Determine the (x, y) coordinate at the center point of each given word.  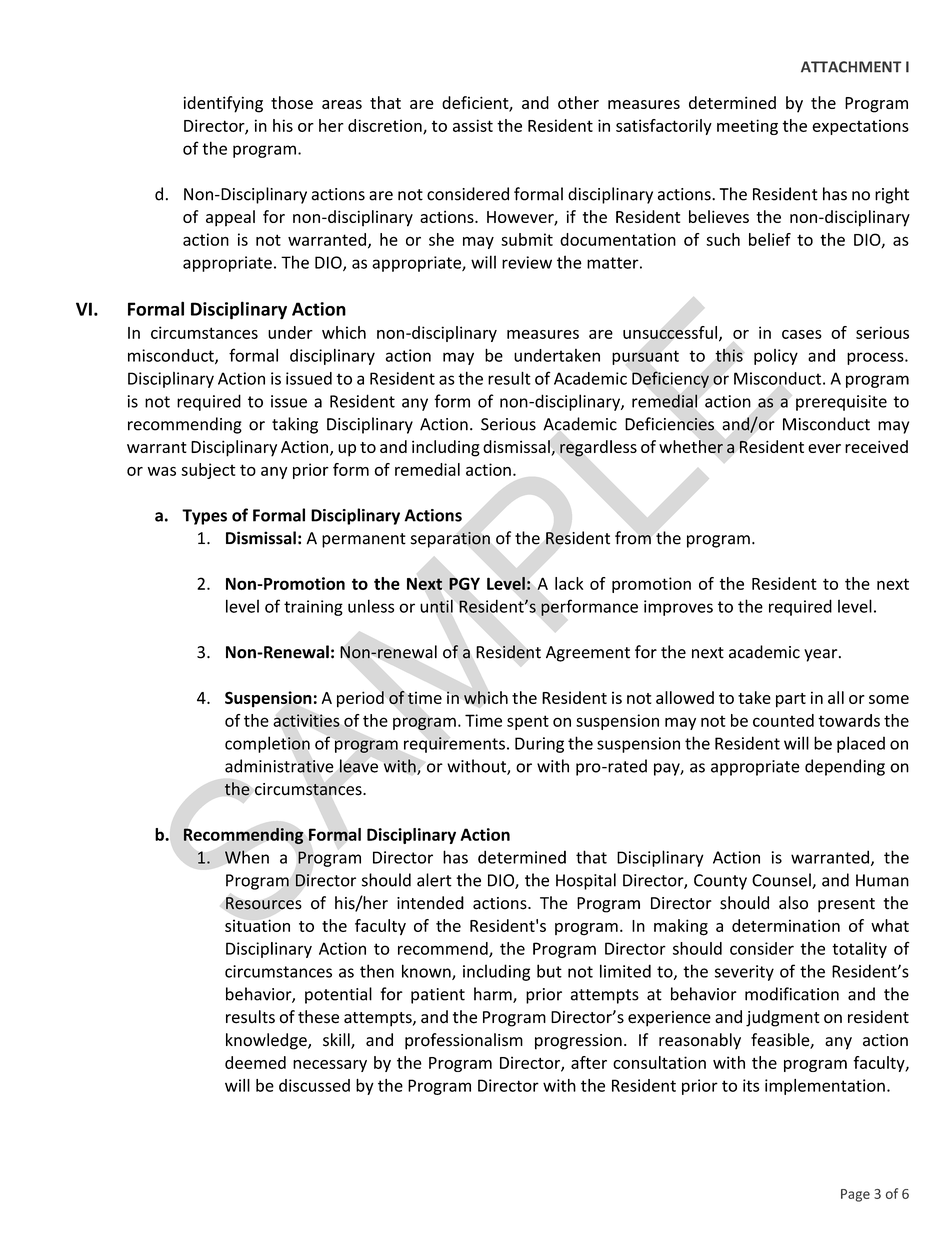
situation (257, 925)
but (549, 971)
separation (450, 539)
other (578, 102)
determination (786, 925)
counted (783, 720)
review (527, 262)
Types (204, 517)
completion (267, 744)
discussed (314, 1085)
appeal (230, 218)
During (539, 745)
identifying (223, 104)
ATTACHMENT (851, 67)
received (876, 446)
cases (802, 334)
